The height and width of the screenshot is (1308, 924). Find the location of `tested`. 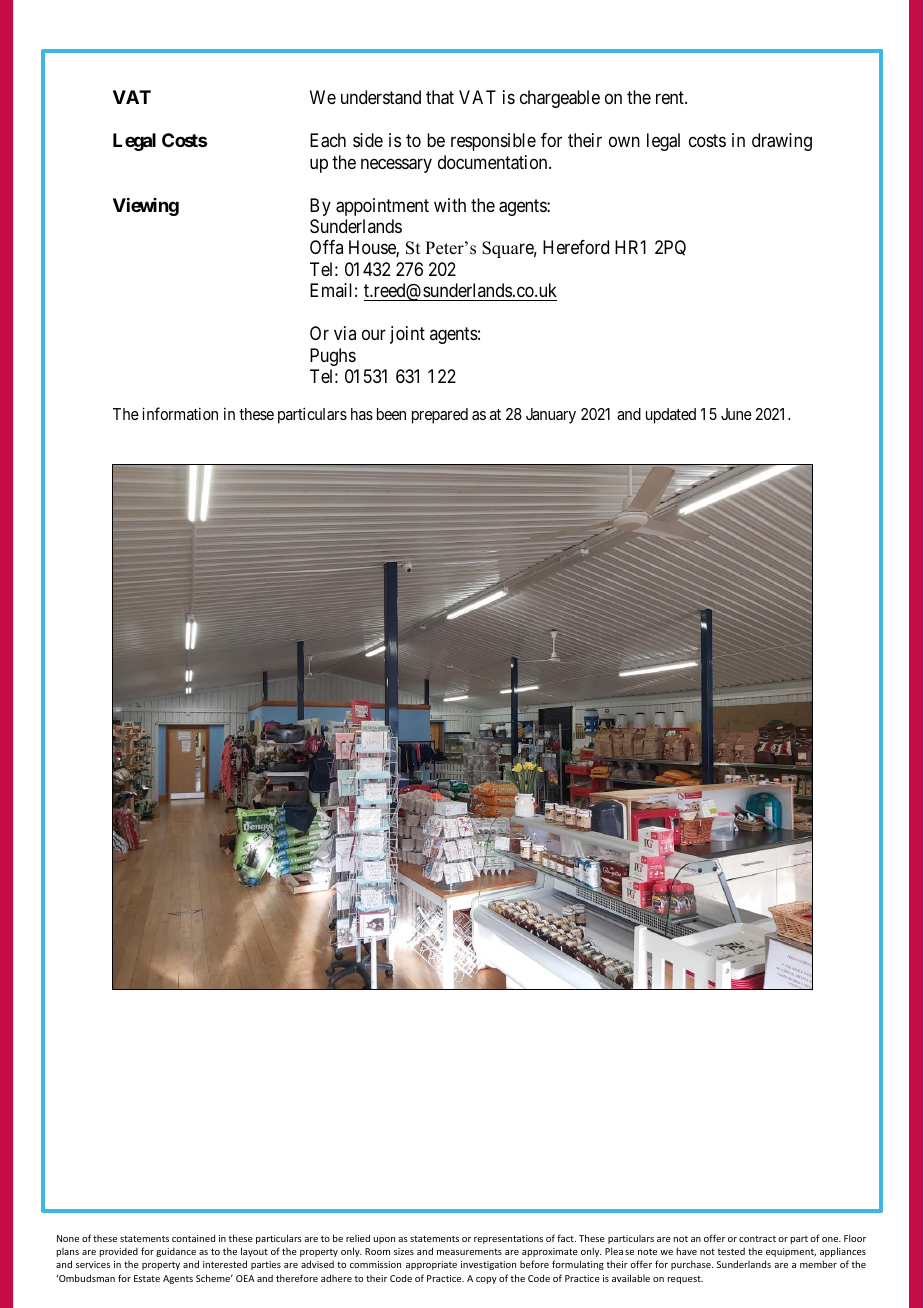

tested is located at coordinates (731, 1251).
